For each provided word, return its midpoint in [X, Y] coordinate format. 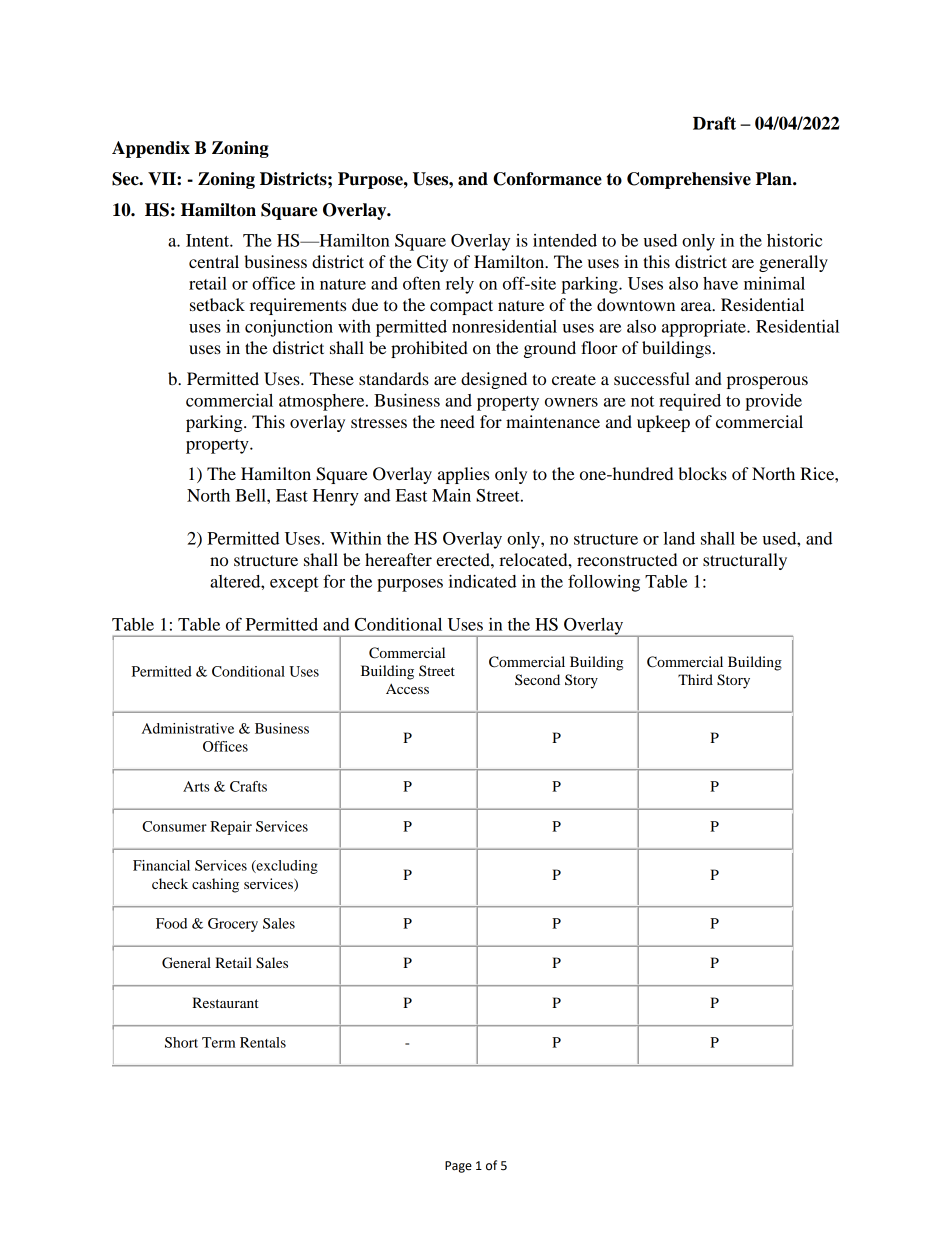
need [457, 421]
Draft [714, 123]
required [690, 402]
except [294, 584]
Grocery [233, 925]
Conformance [547, 179]
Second [537, 679]
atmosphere [323, 402]
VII [163, 178]
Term [219, 1042]
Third [695, 679]
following [604, 583]
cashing [215, 885]
